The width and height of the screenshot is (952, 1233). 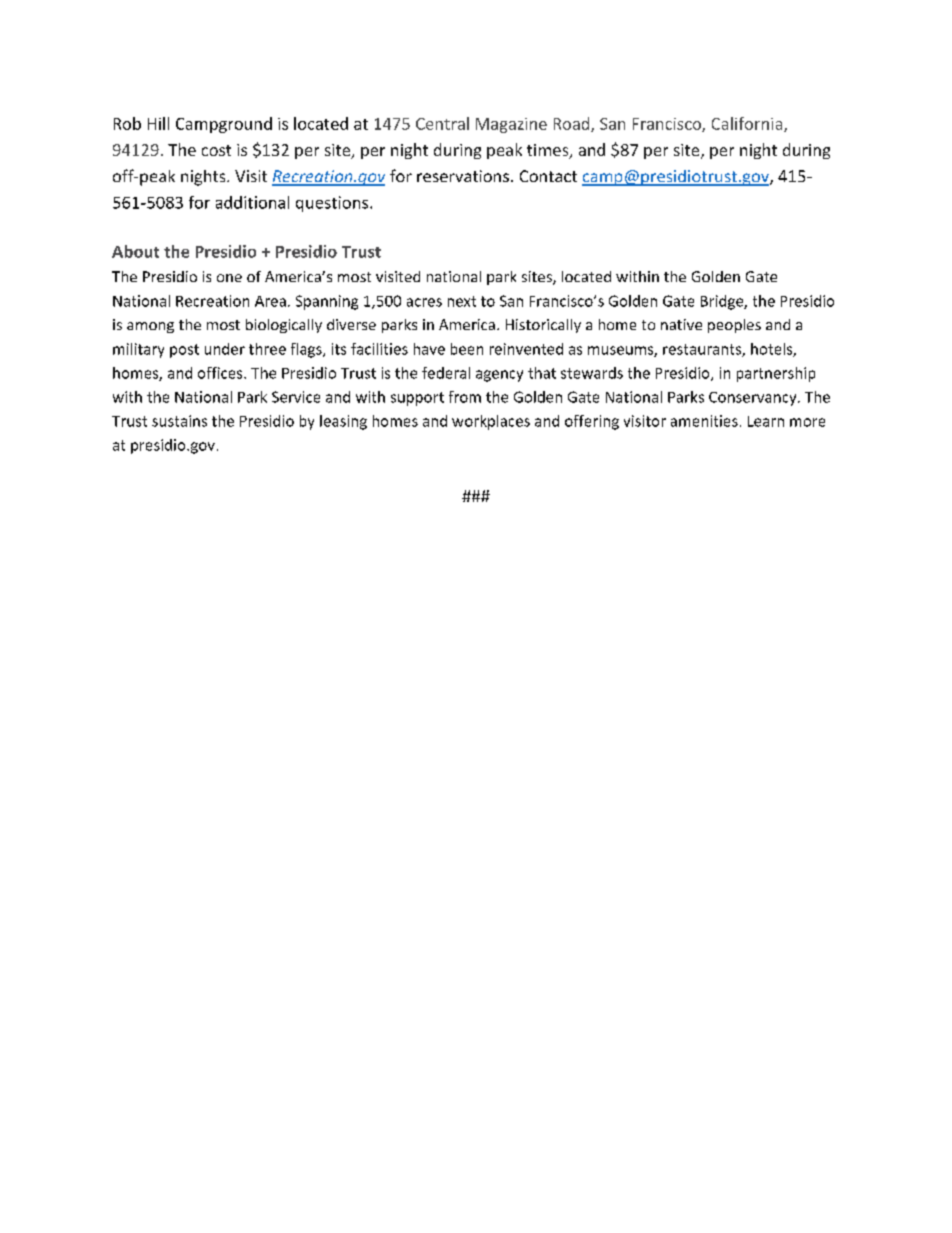 What do you see at coordinates (442, 123) in the screenshot?
I see `Central` at bounding box center [442, 123].
